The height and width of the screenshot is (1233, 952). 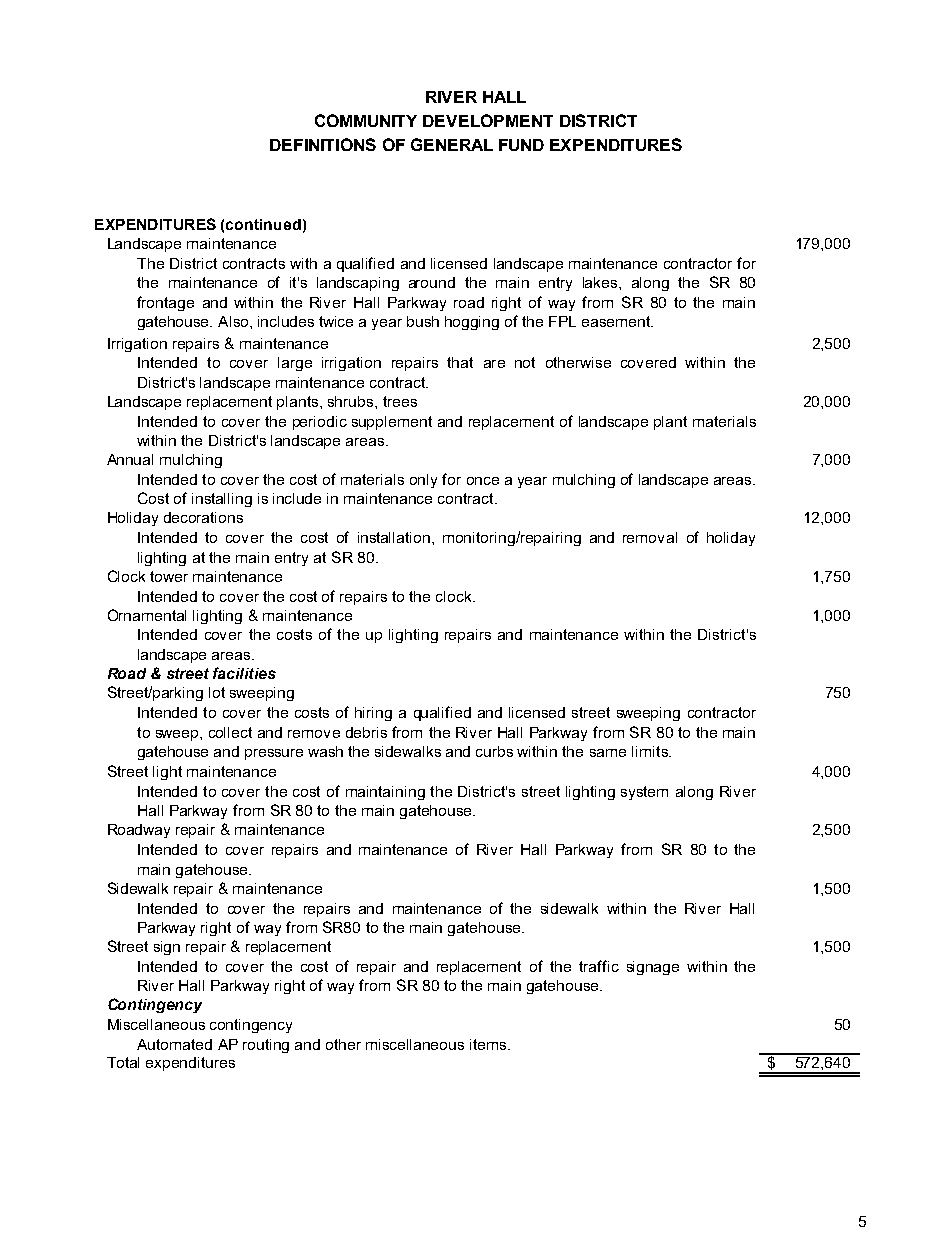 I want to click on items, so click(x=489, y=1044).
